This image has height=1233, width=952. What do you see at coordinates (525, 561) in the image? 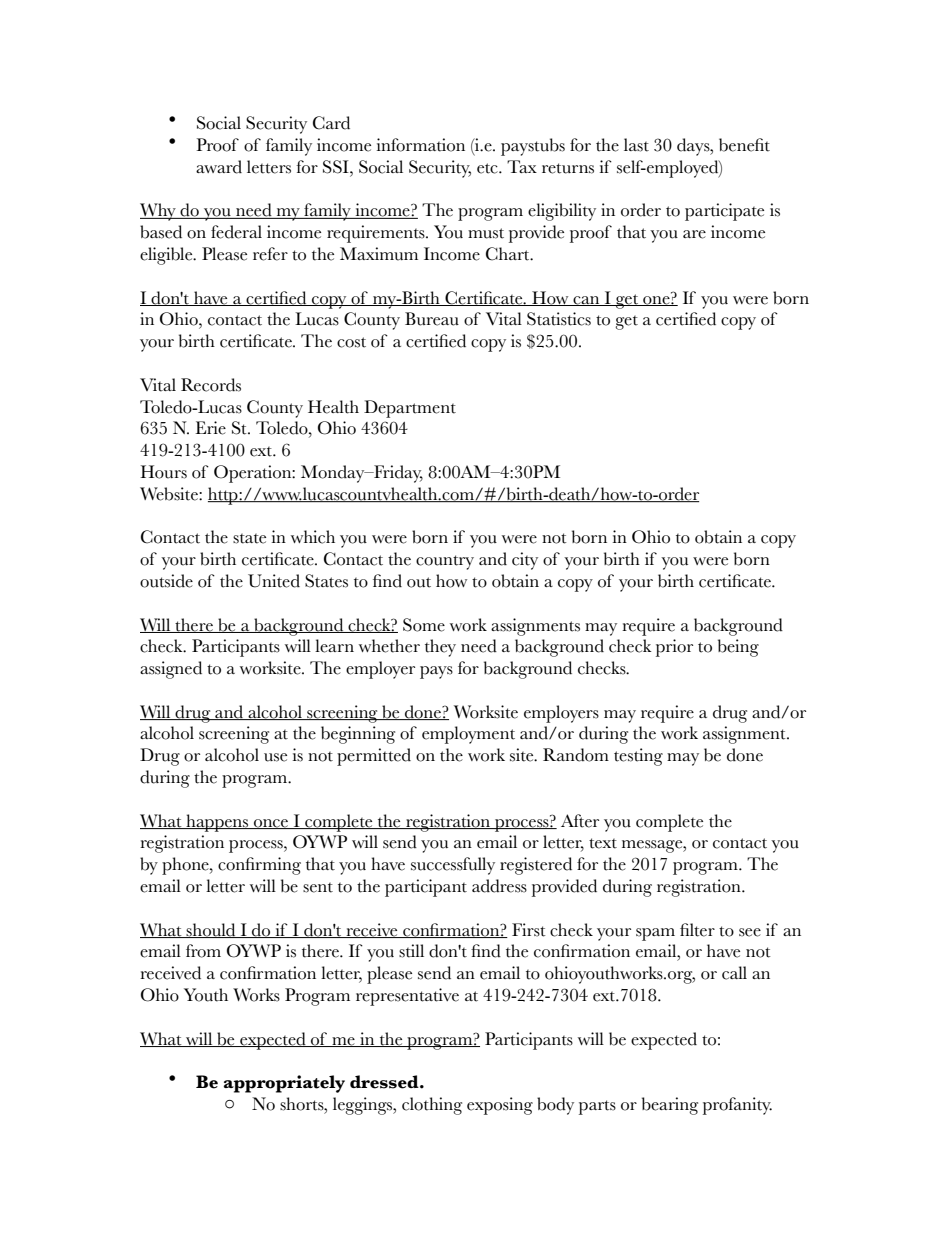
I see `city` at bounding box center [525, 561].
